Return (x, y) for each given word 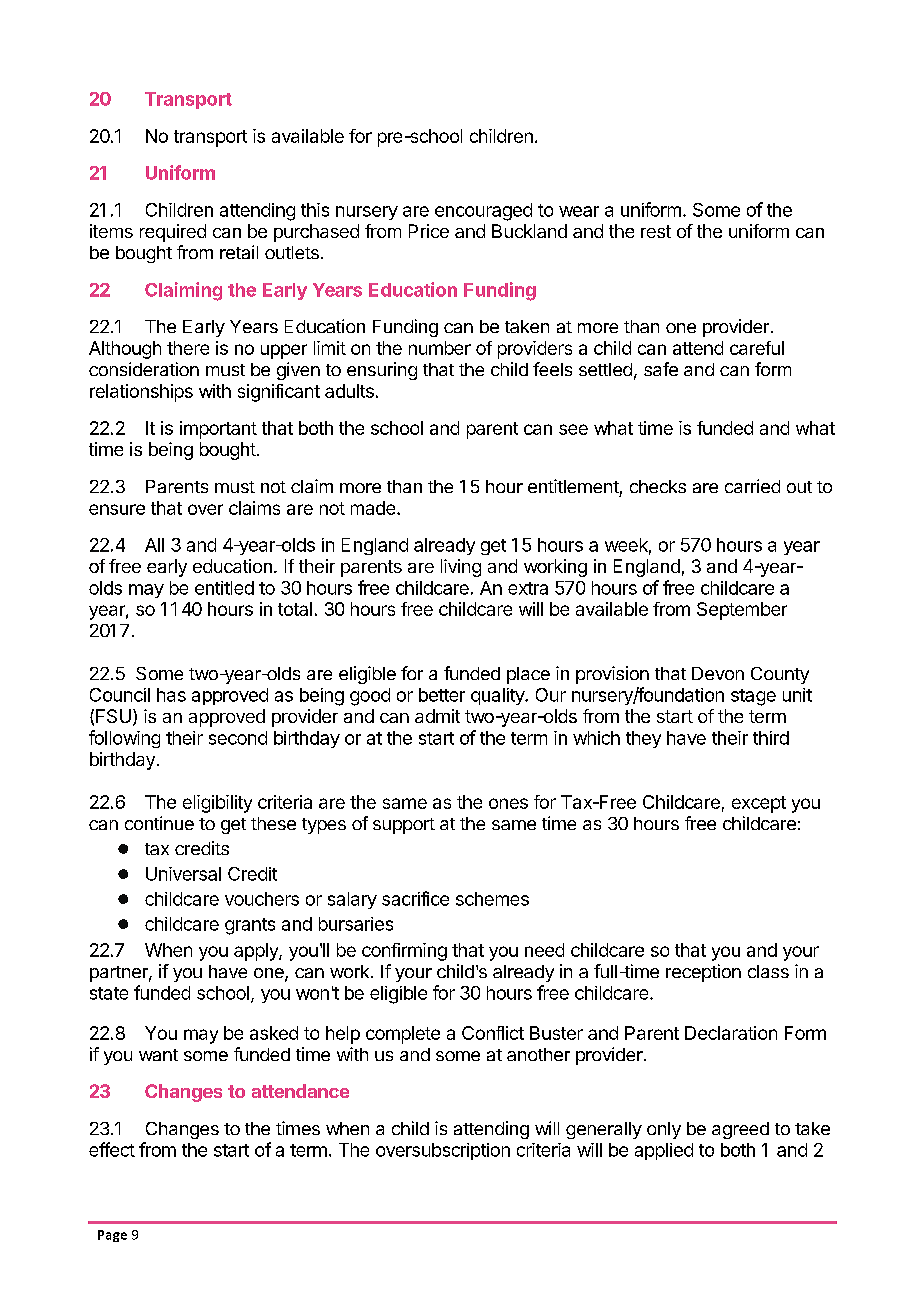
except (759, 804)
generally (604, 1130)
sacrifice (415, 898)
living (461, 568)
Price (429, 231)
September (742, 611)
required (173, 233)
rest (656, 231)
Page (112, 1236)
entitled (224, 588)
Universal (183, 874)
